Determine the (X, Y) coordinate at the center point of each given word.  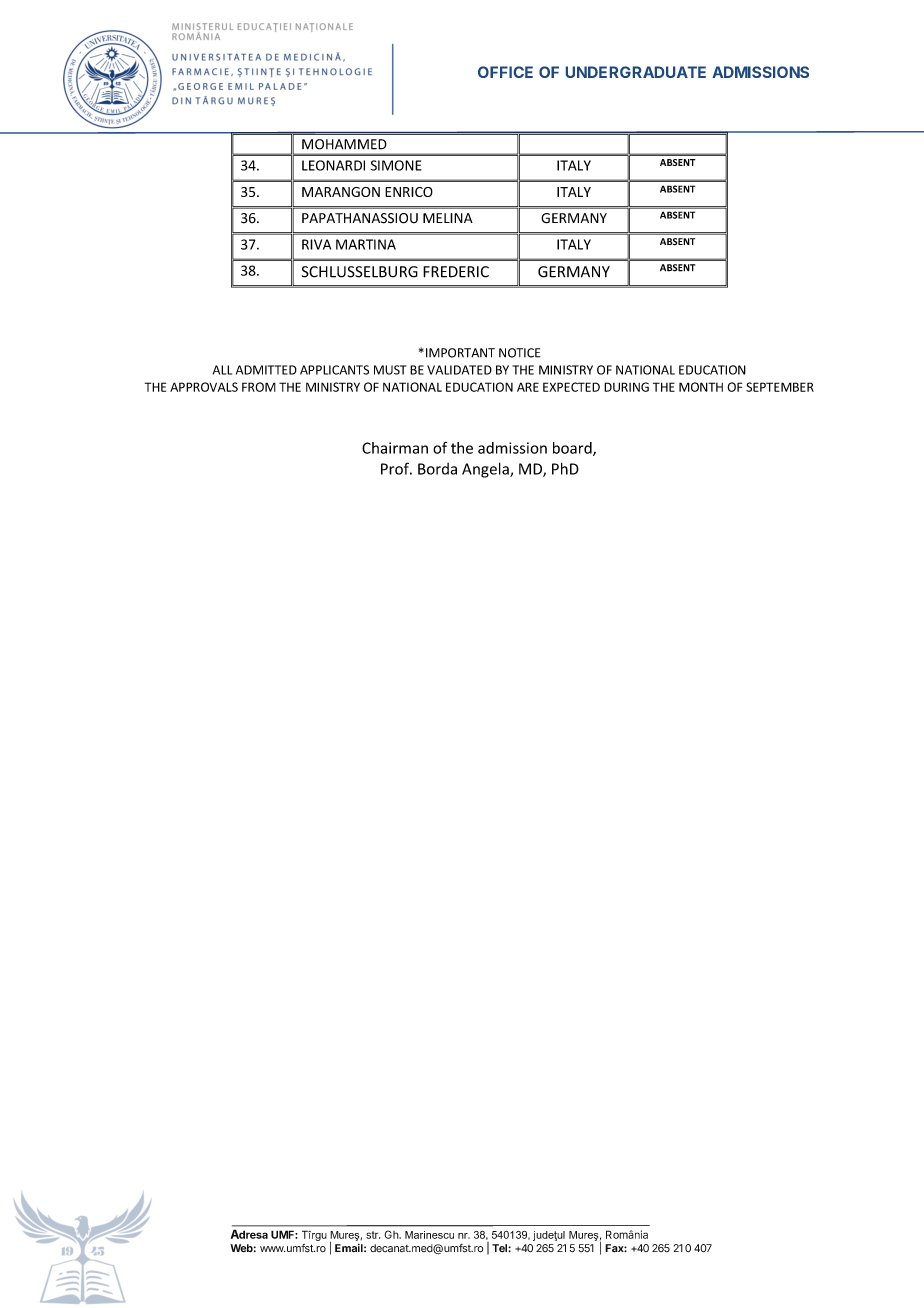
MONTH (701, 387)
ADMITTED (266, 370)
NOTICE (519, 353)
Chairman (395, 448)
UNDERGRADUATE (636, 72)
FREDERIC (456, 272)
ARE (528, 387)
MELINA (448, 218)
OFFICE (505, 72)
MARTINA (366, 244)
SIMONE (396, 165)
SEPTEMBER (780, 387)
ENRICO (409, 192)
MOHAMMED (344, 144)
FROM (259, 387)
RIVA (316, 244)
